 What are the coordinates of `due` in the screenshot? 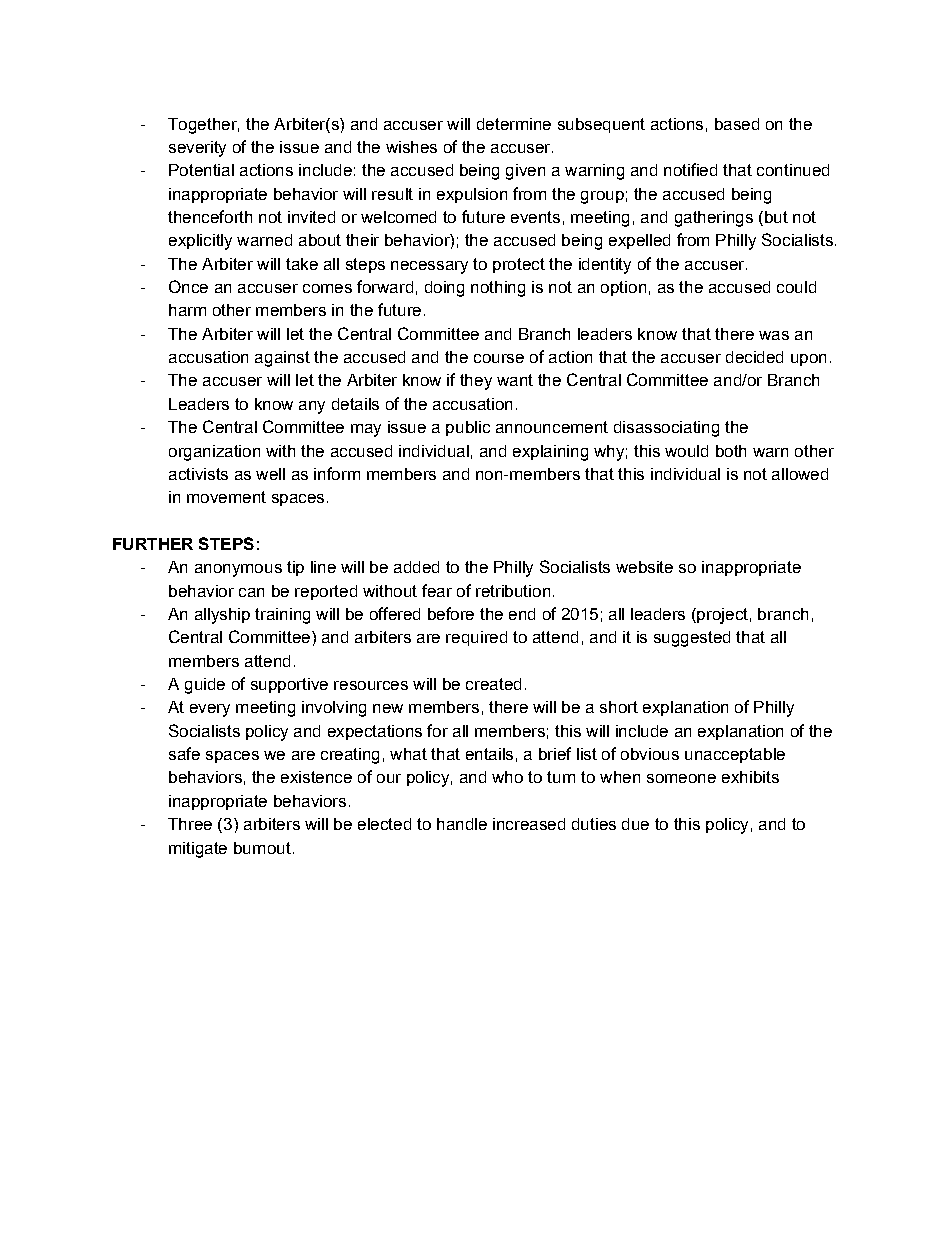 It's located at (635, 824).
